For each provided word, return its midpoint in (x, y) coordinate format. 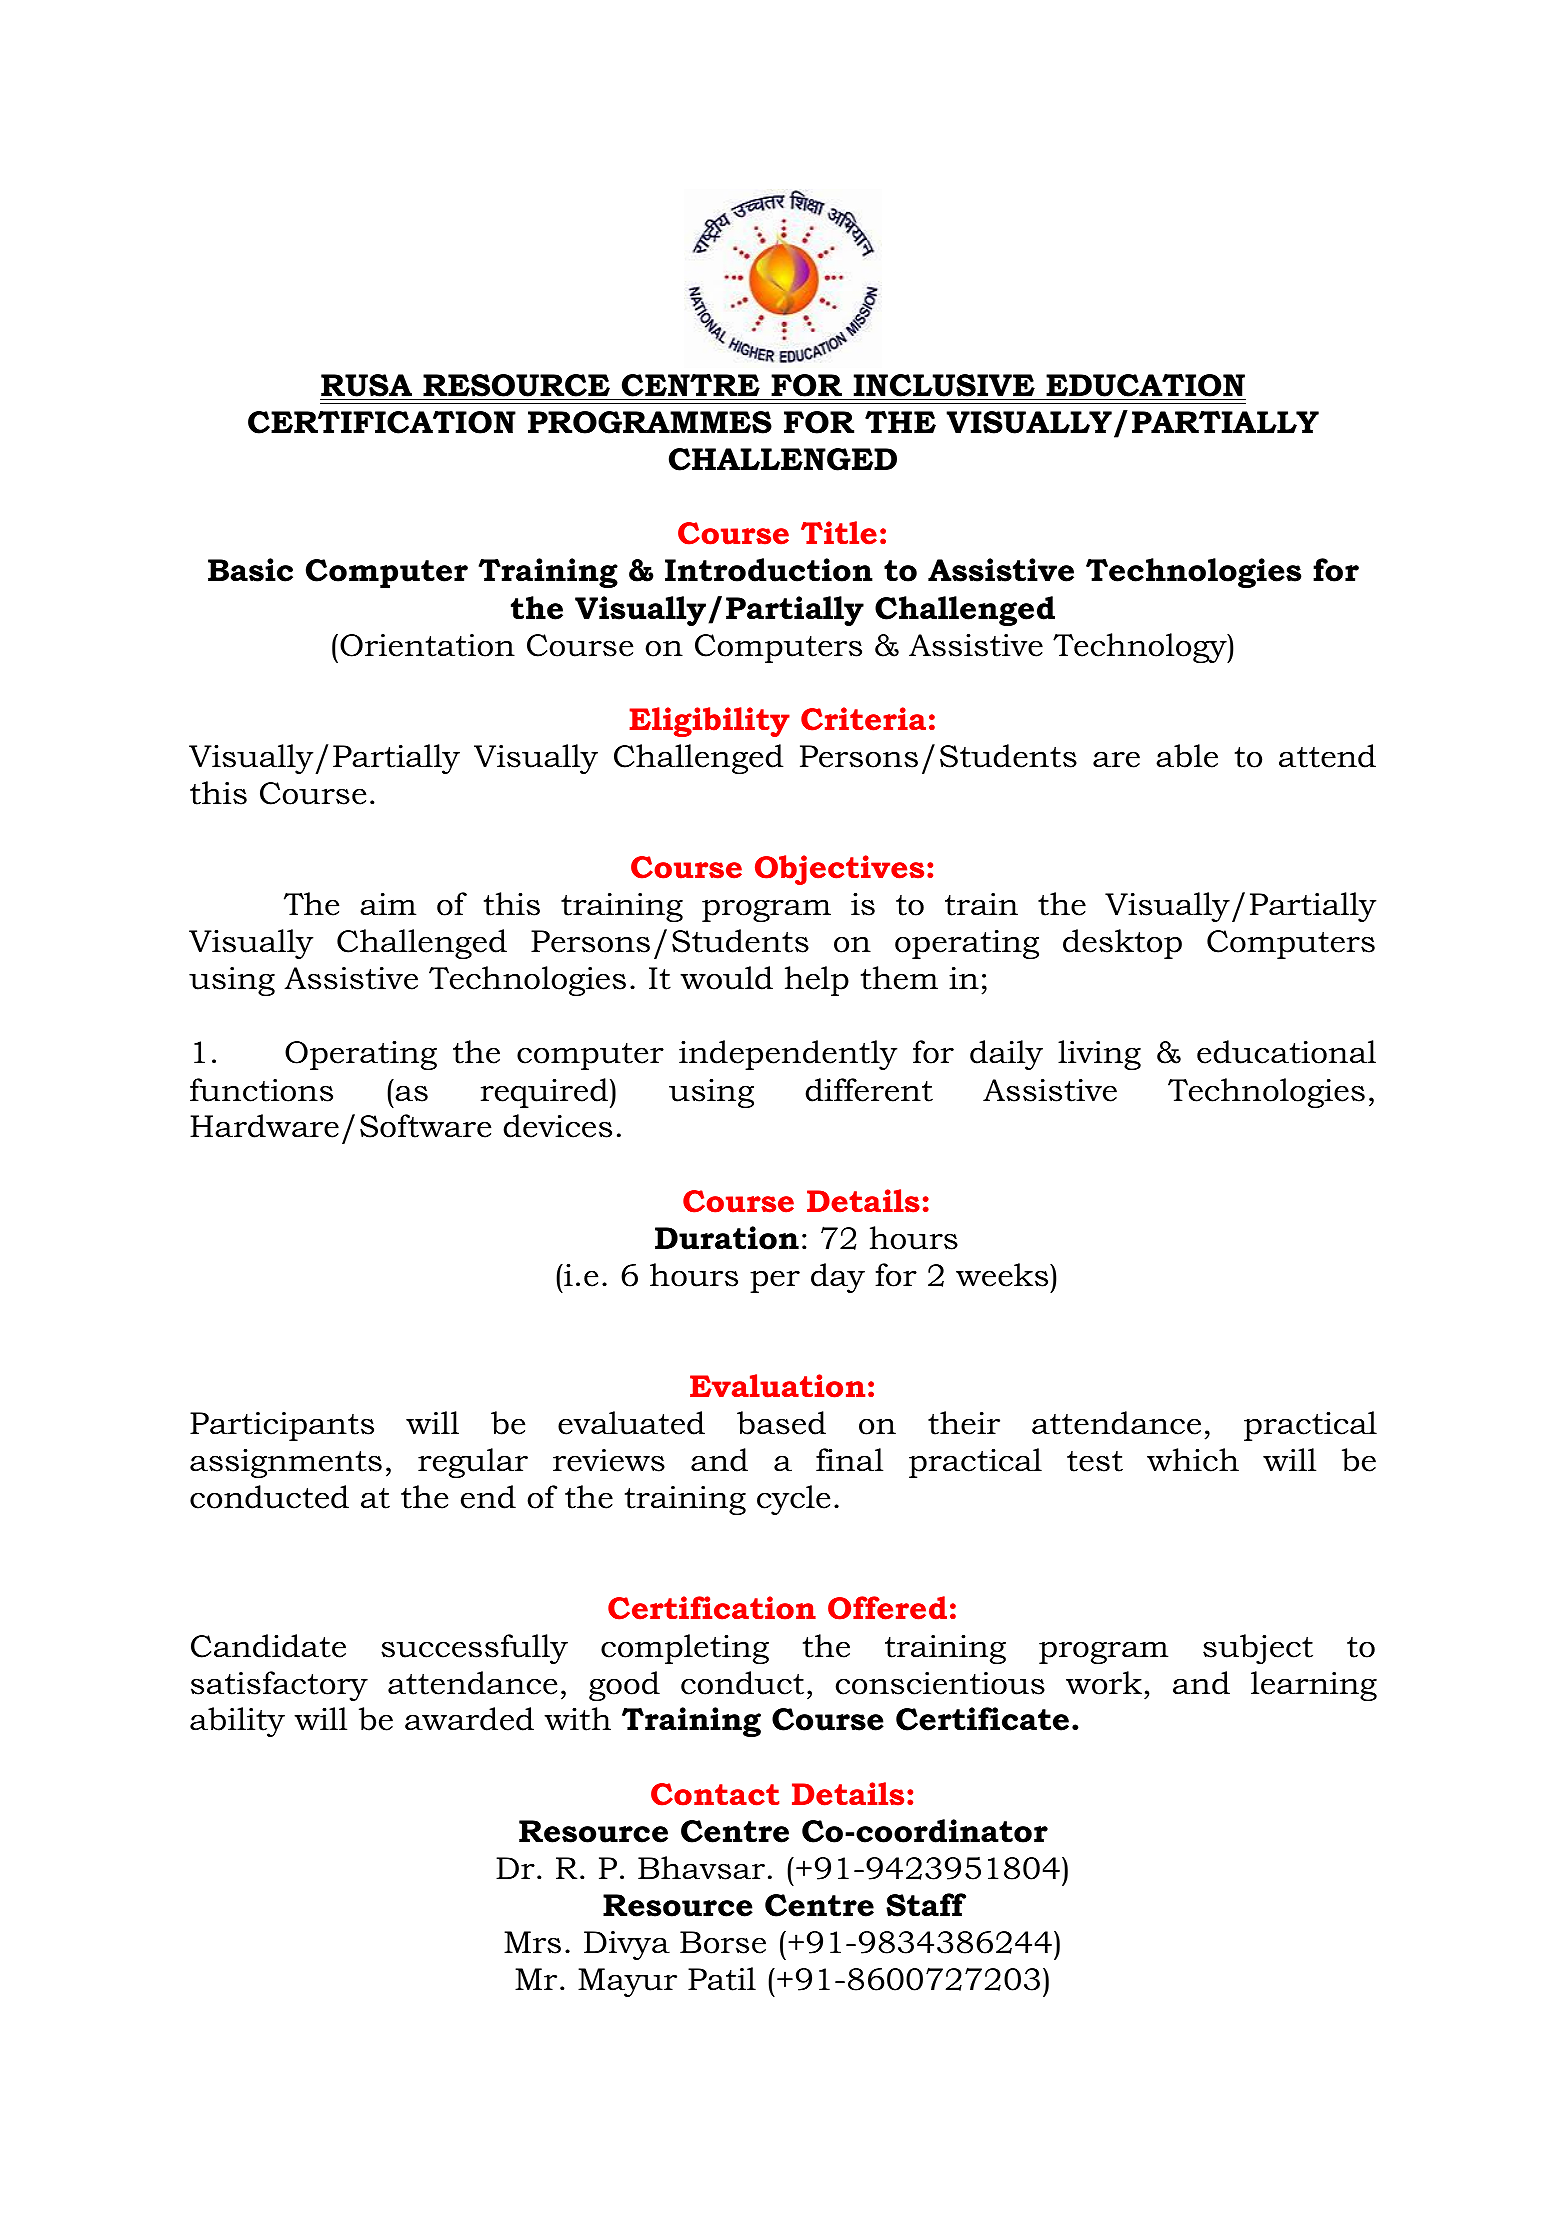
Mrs (532, 1942)
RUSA (367, 387)
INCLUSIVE (944, 387)
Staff (926, 1905)
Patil (722, 1979)
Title (839, 533)
